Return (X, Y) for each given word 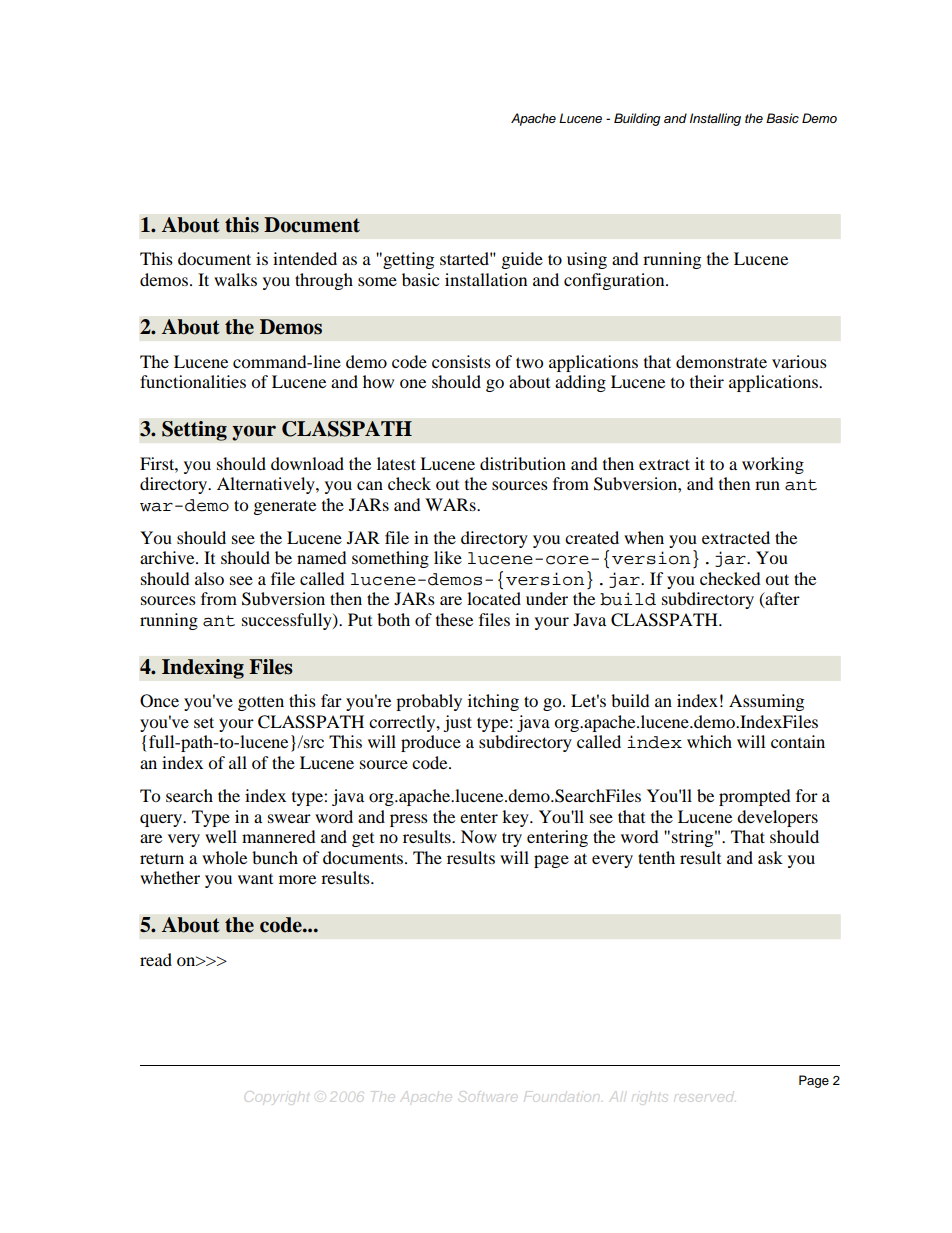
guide (522, 260)
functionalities (193, 381)
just (457, 723)
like (448, 557)
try (512, 839)
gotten (261, 704)
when (644, 537)
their (707, 381)
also (209, 578)
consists (461, 361)
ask (770, 857)
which (709, 741)
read (156, 959)
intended (305, 258)
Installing (715, 119)
